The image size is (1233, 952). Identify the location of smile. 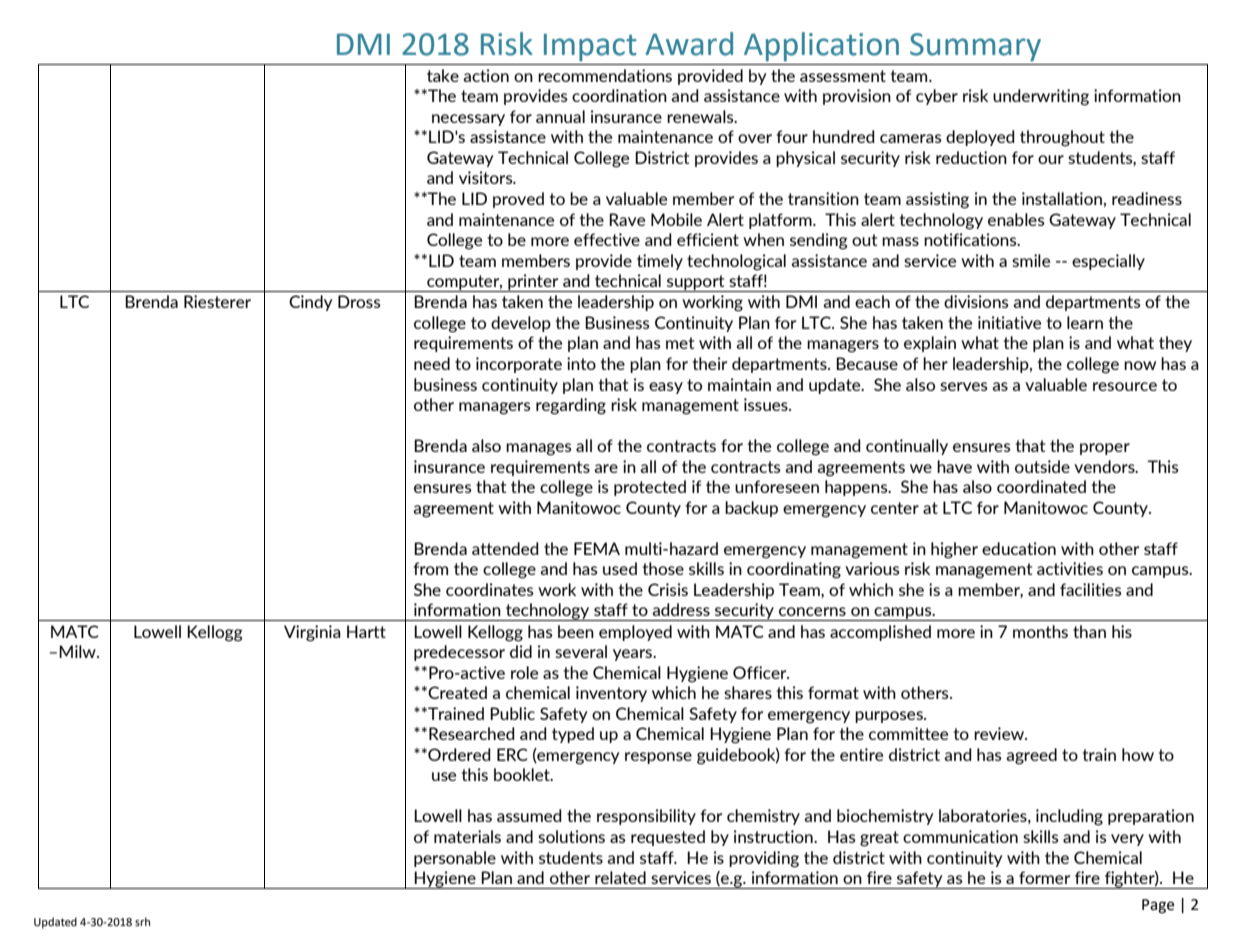
(1031, 260).
